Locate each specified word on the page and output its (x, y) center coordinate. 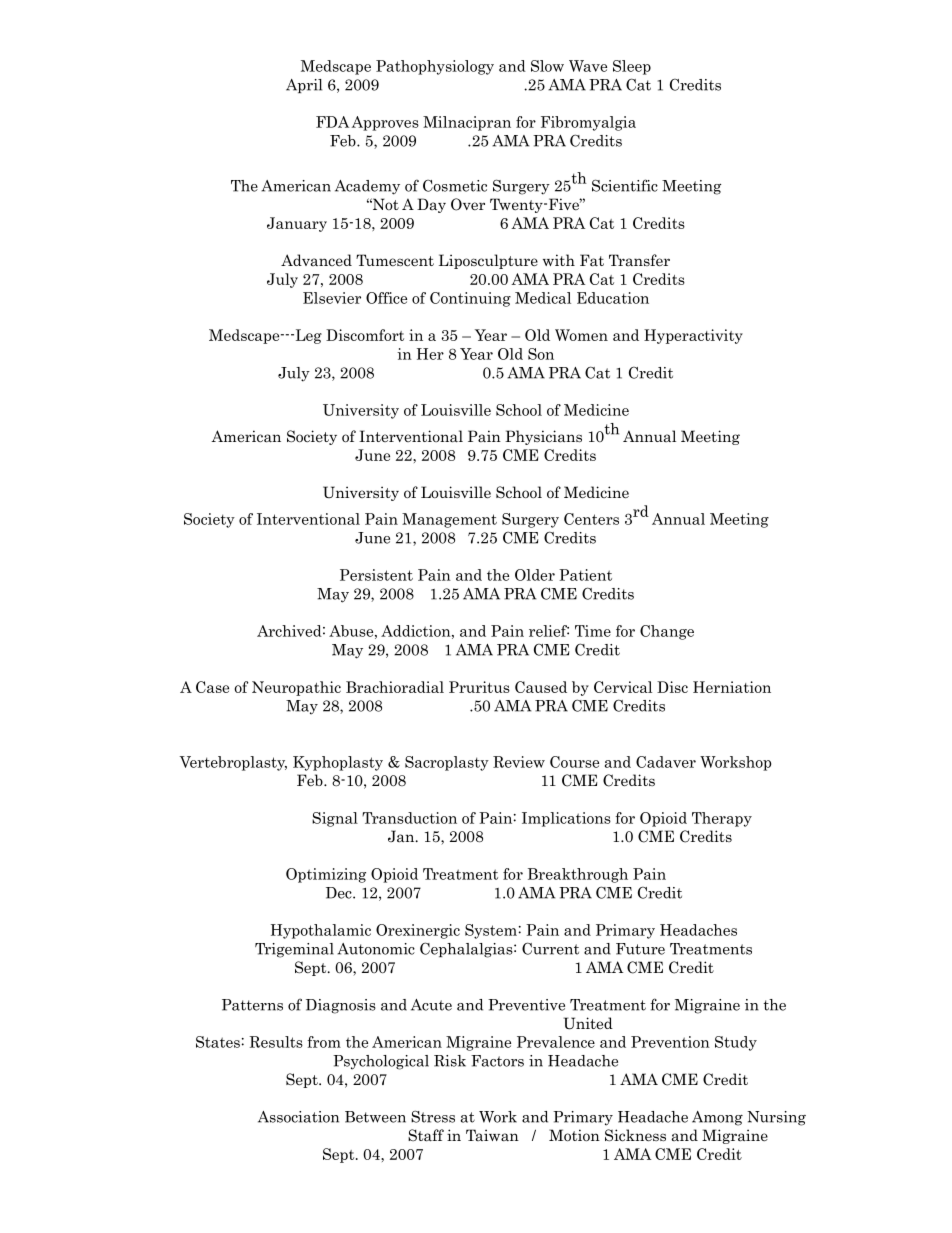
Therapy (722, 819)
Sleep (632, 67)
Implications (566, 819)
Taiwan (492, 1135)
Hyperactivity (693, 336)
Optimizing (326, 875)
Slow (547, 66)
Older (535, 575)
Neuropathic (296, 688)
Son (541, 354)
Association (298, 1117)
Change (667, 632)
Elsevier (332, 298)
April (304, 86)
